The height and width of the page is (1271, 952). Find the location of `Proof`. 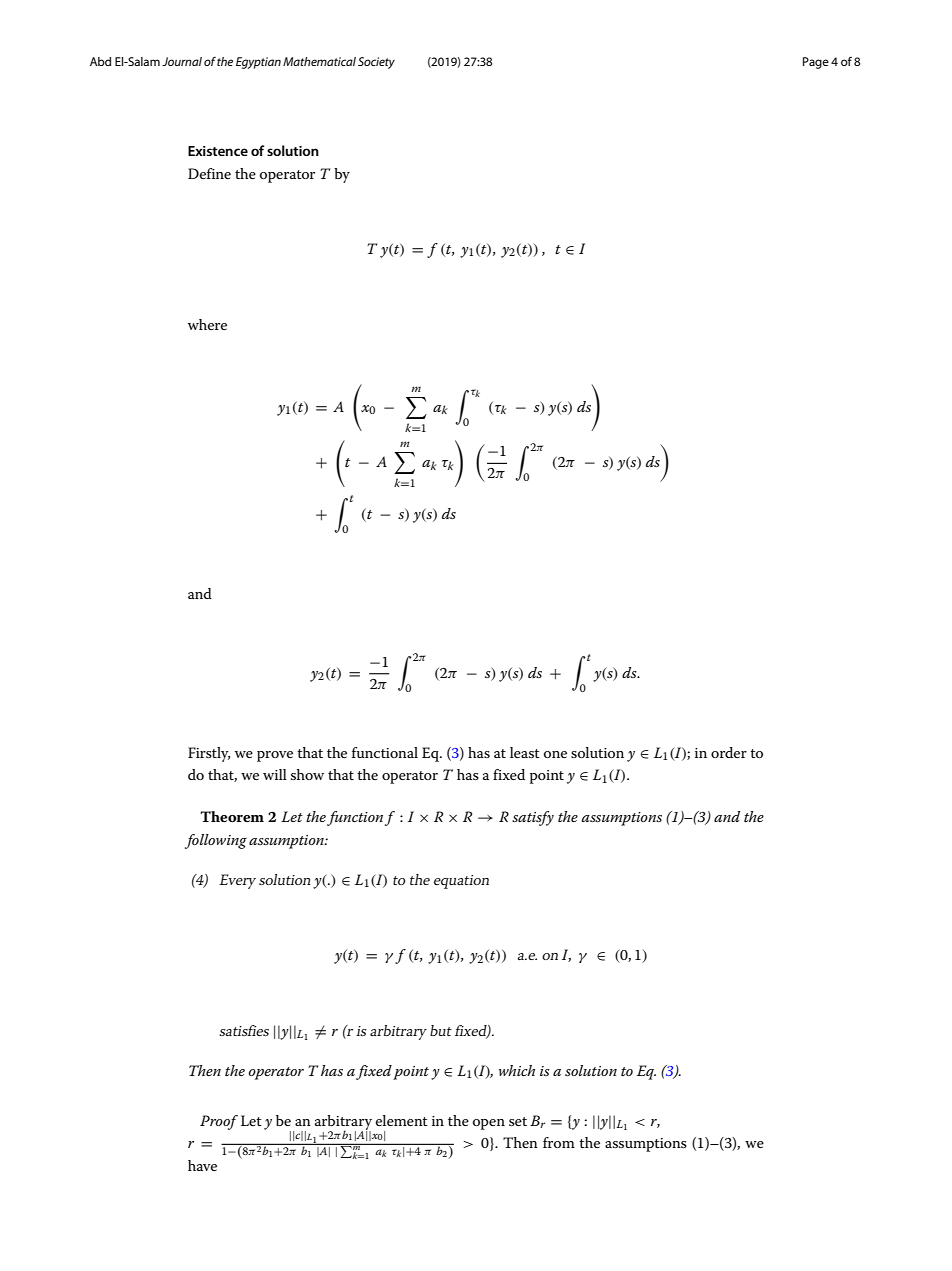

Proof is located at coordinates (219, 1122).
